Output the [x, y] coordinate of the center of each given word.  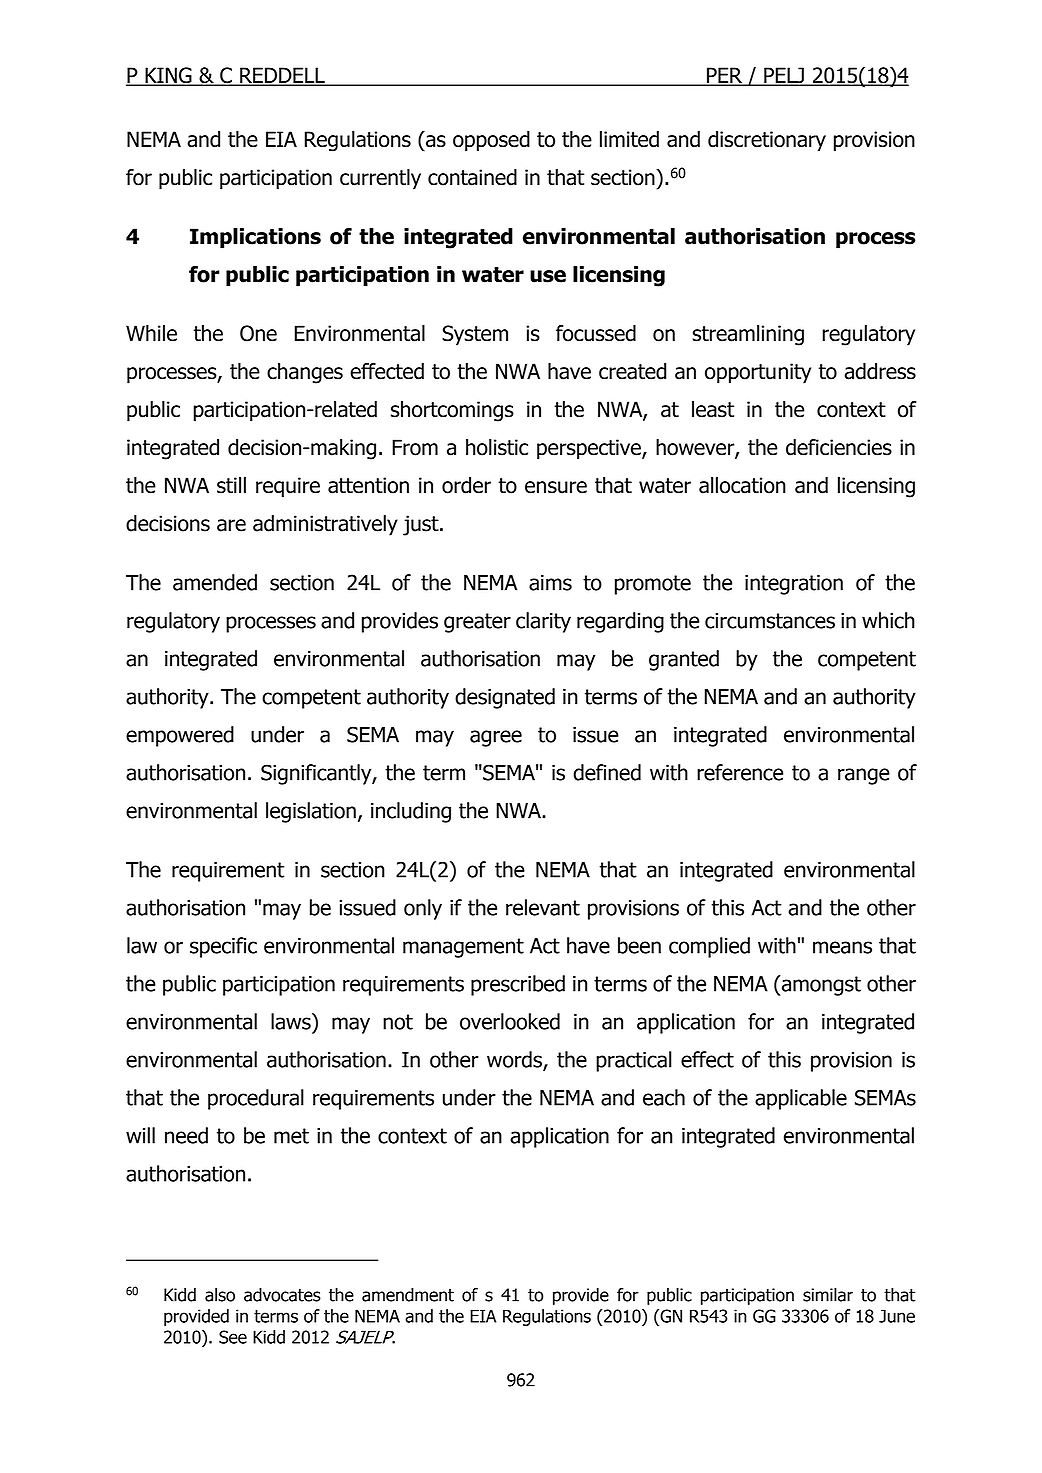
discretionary [767, 141]
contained [472, 177]
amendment [408, 1295]
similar [828, 1295]
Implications [255, 238]
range [864, 776]
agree [496, 738]
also [220, 1295]
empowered [180, 736]
